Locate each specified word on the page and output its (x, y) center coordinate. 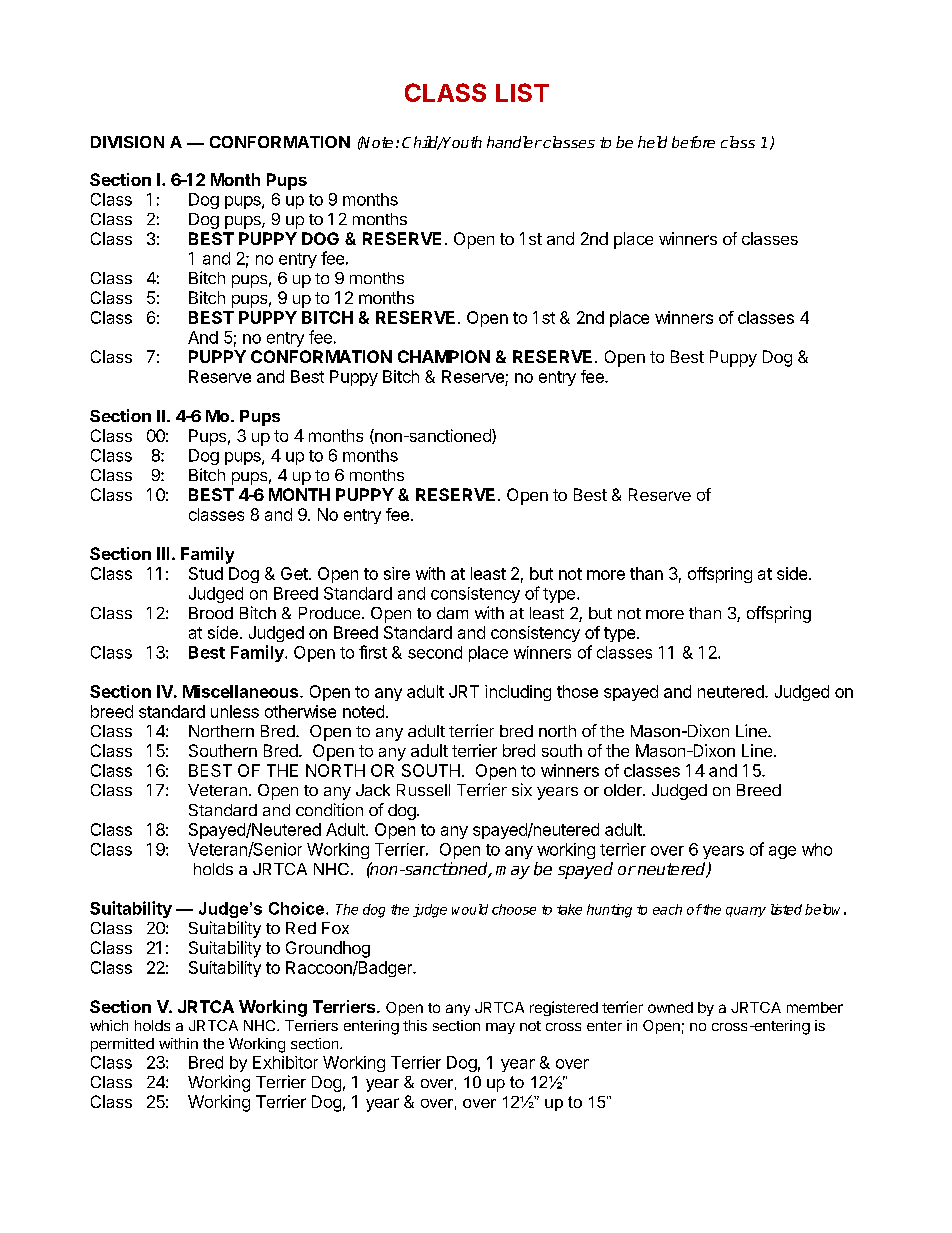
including (518, 693)
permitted (122, 1045)
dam (452, 613)
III (163, 553)
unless (235, 711)
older (624, 790)
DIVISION (127, 142)
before (693, 142)
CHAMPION (444, 356)
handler (514, 142)
